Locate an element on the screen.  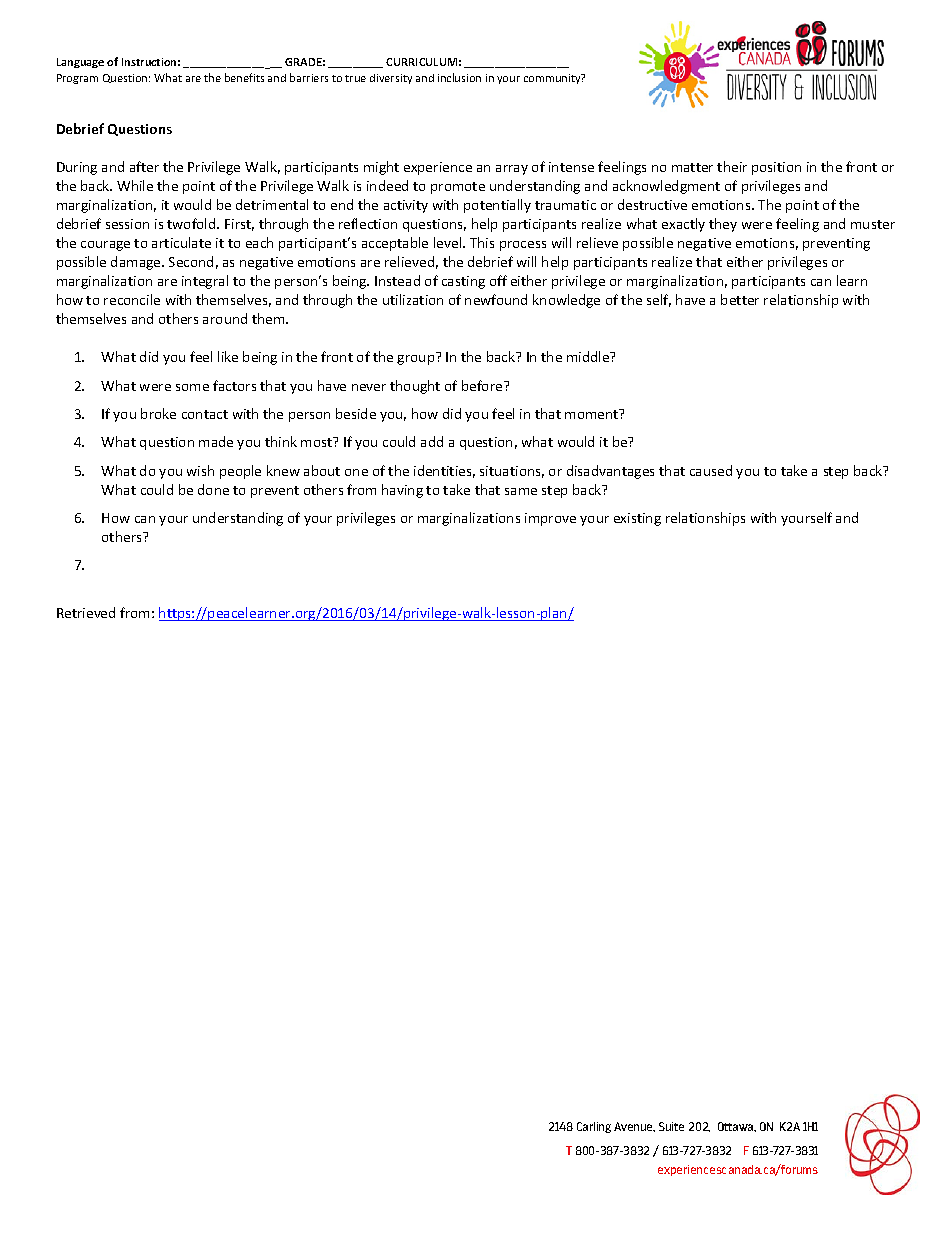
existing is located at coordinates (637, 519).
